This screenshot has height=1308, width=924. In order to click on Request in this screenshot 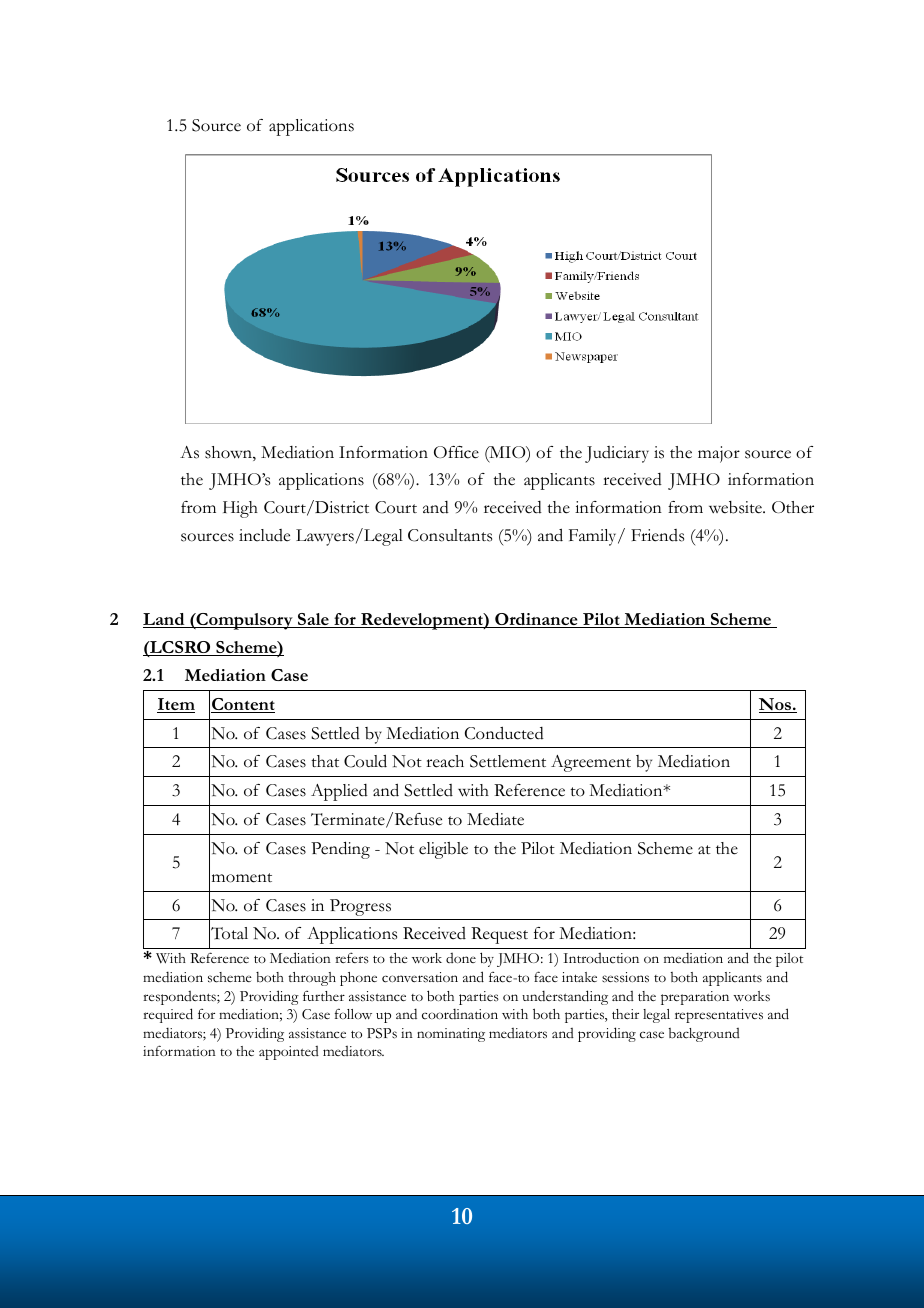, I will do `click(499, 935)`.
